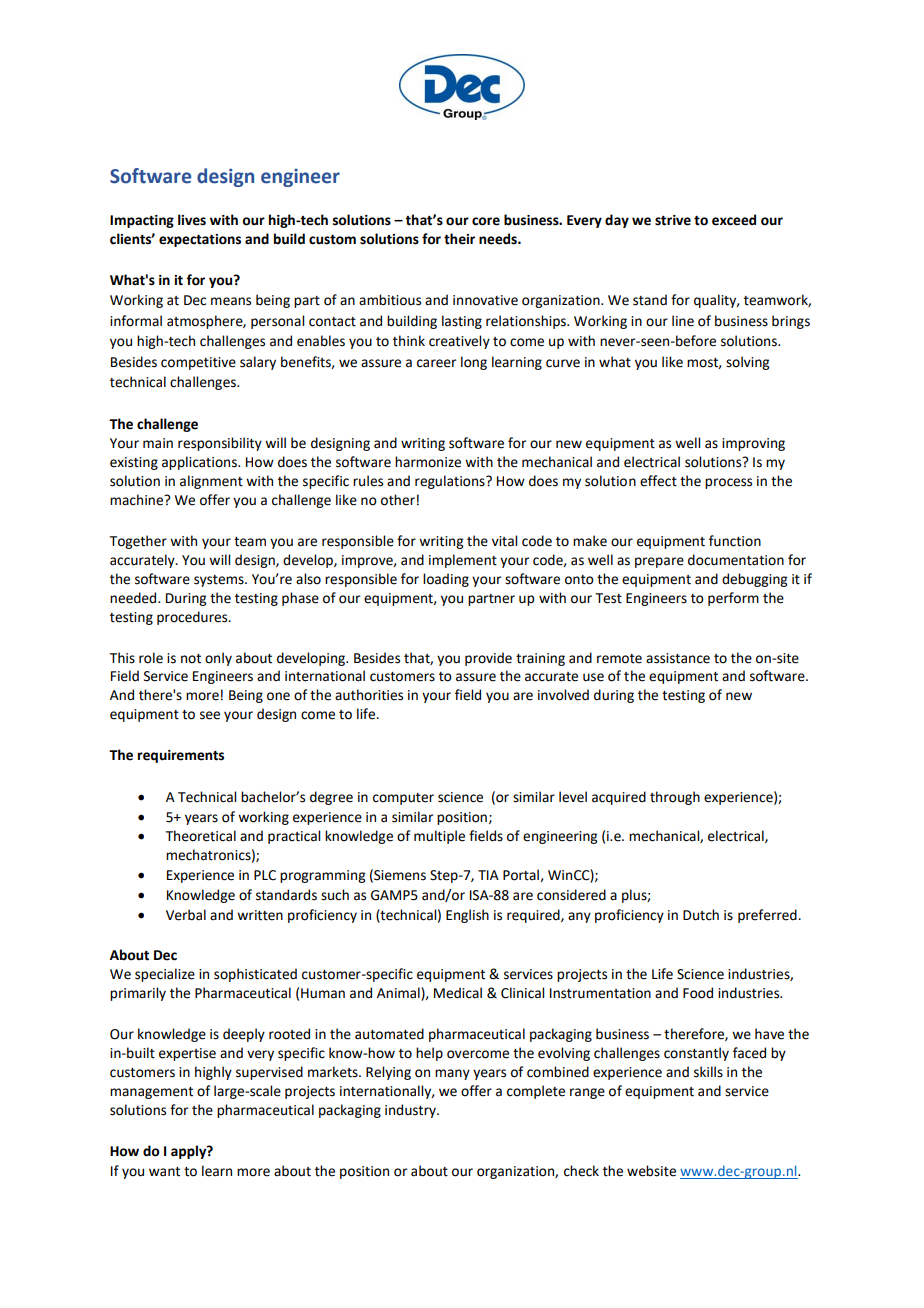  Describe the element at coordinates (678, 658) in the page. I see `assistance` at that location.
